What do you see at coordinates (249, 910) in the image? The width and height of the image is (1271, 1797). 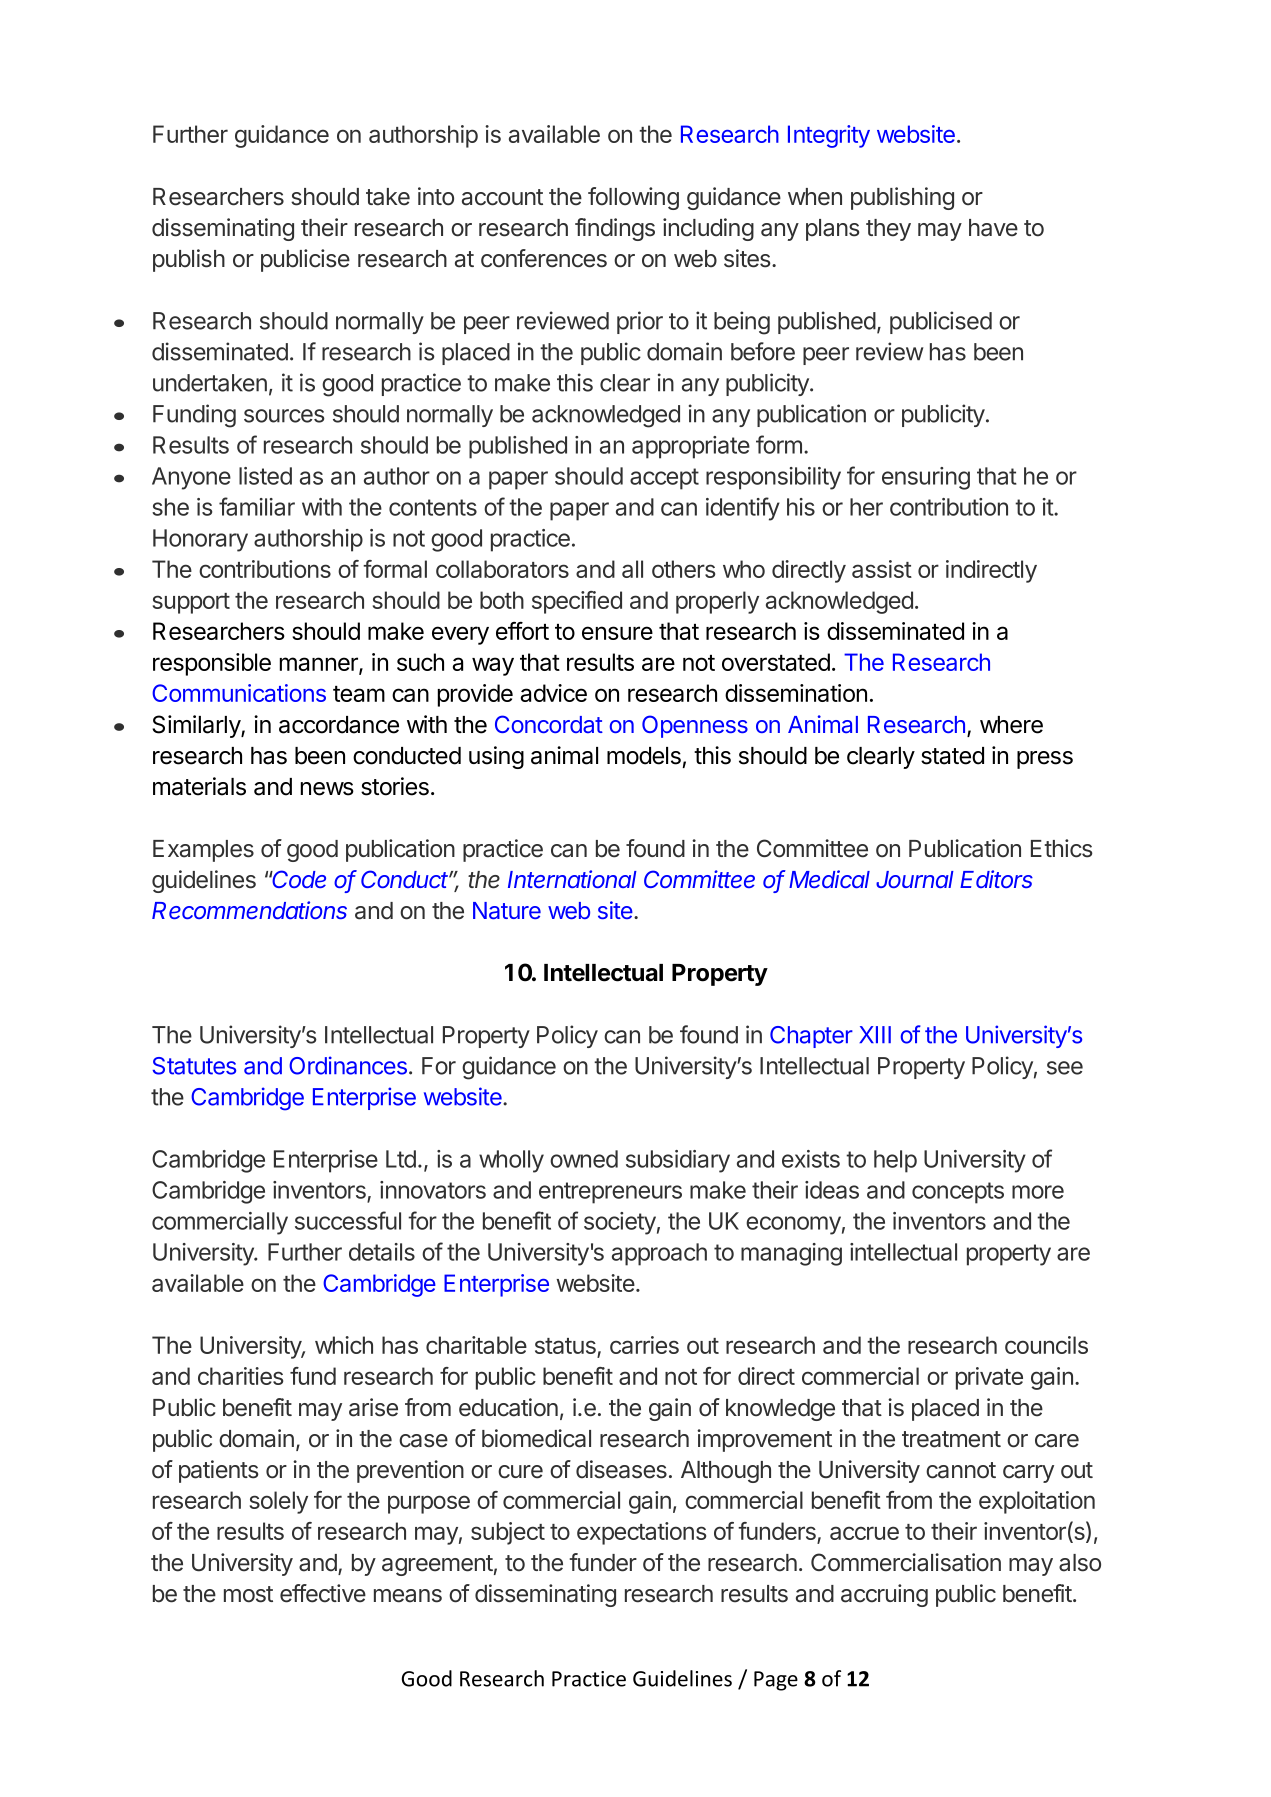 I see `Recommendations` at bounding box center [249, 910].
